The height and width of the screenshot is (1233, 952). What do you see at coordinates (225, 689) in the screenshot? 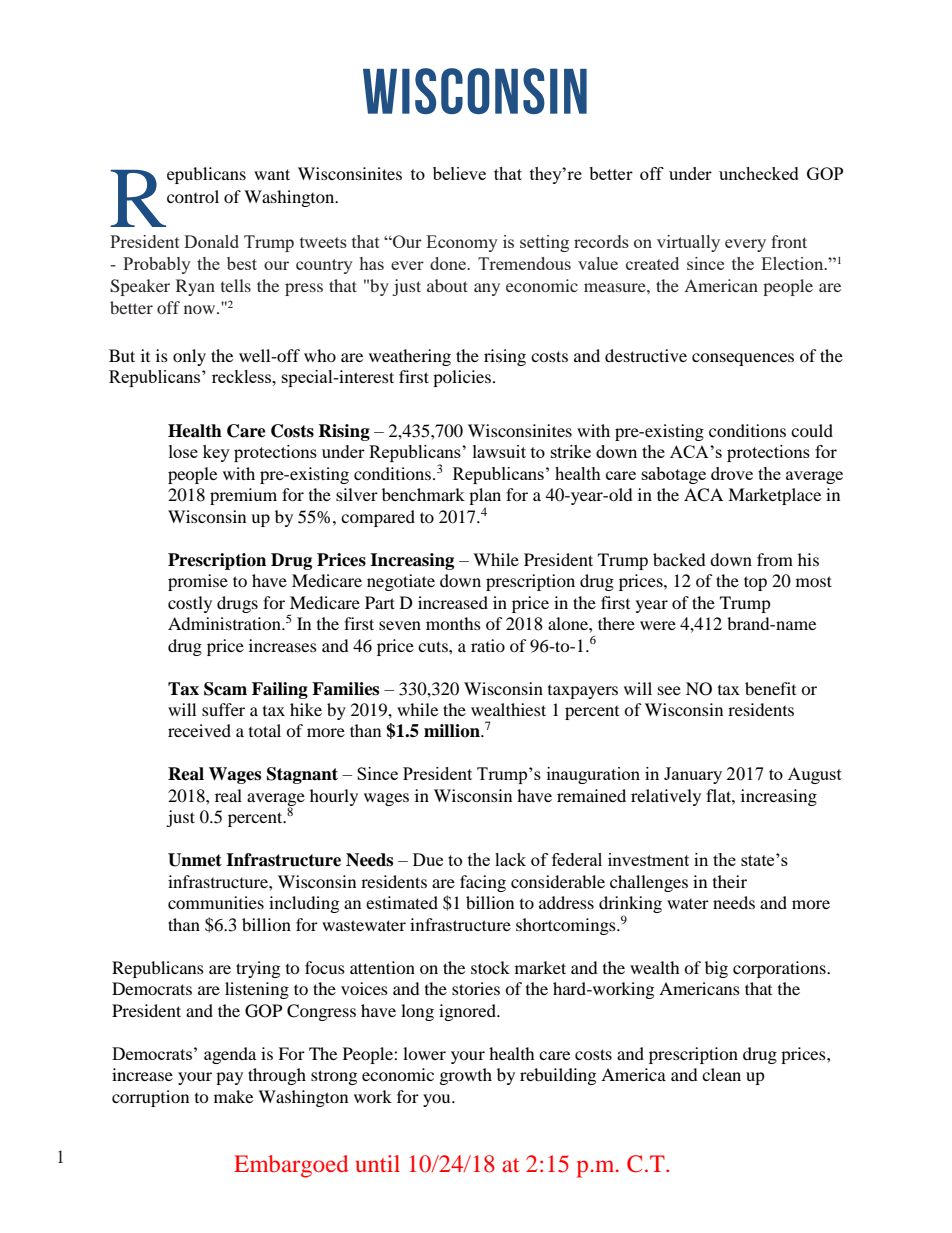
I see `Scam` at bounding box center [225, 689].
